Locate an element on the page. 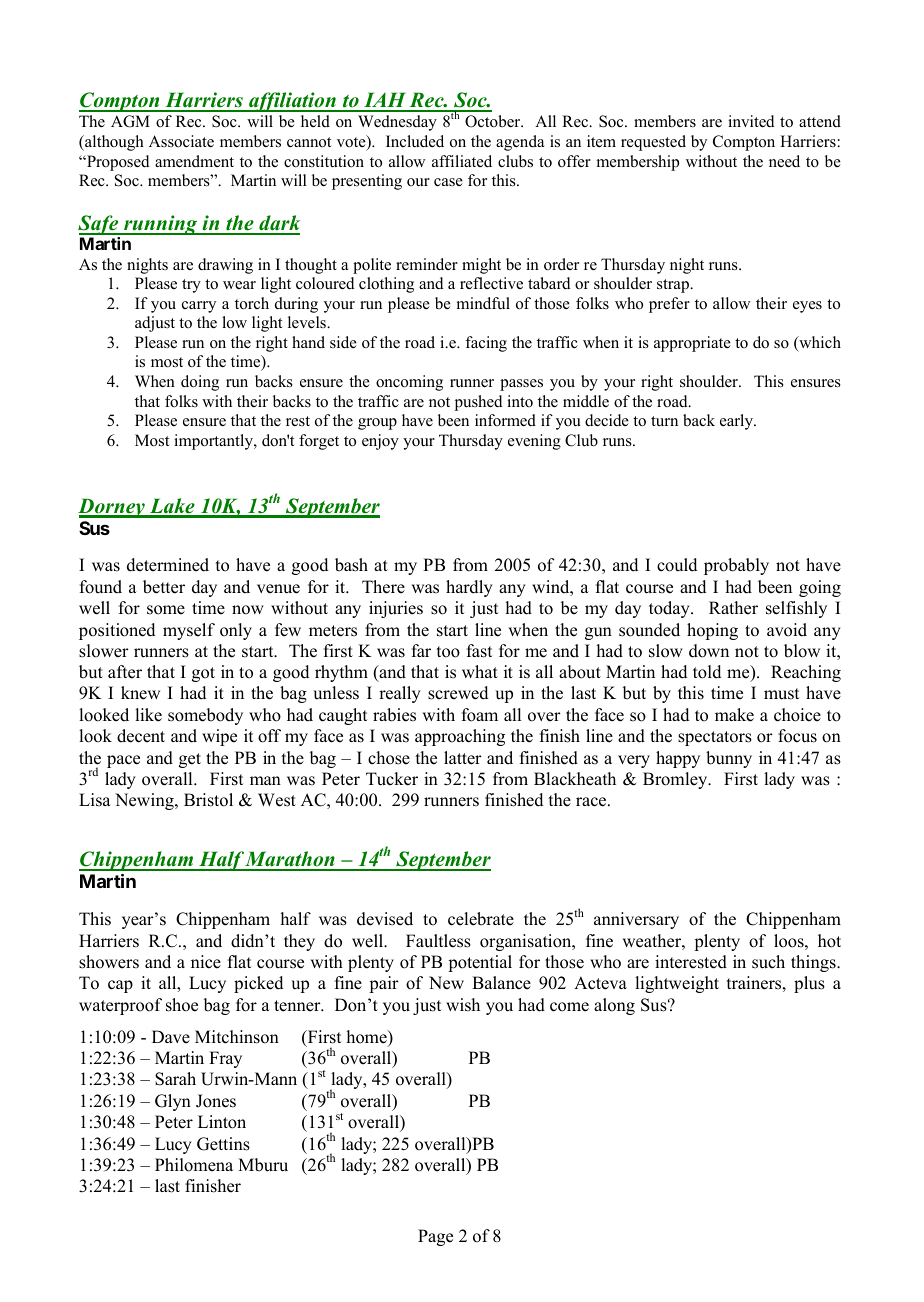  such is located at coordinates (768, 962).
